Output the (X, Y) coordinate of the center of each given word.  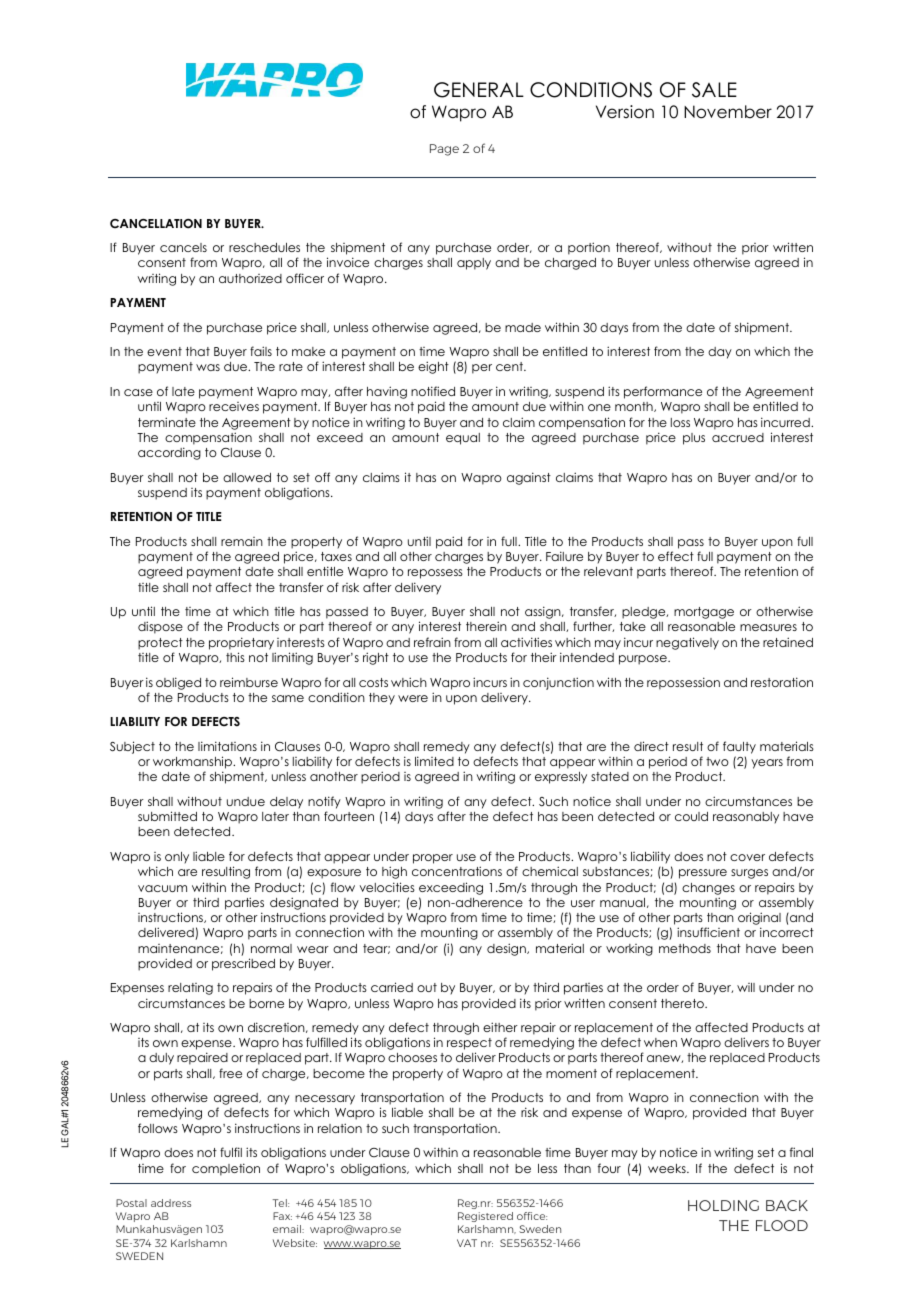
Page (444, 150)
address (171, 1203)
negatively (687, 643)
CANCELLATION (156, 224)
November (728, 112)
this (235, 657)
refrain (432, 642)
